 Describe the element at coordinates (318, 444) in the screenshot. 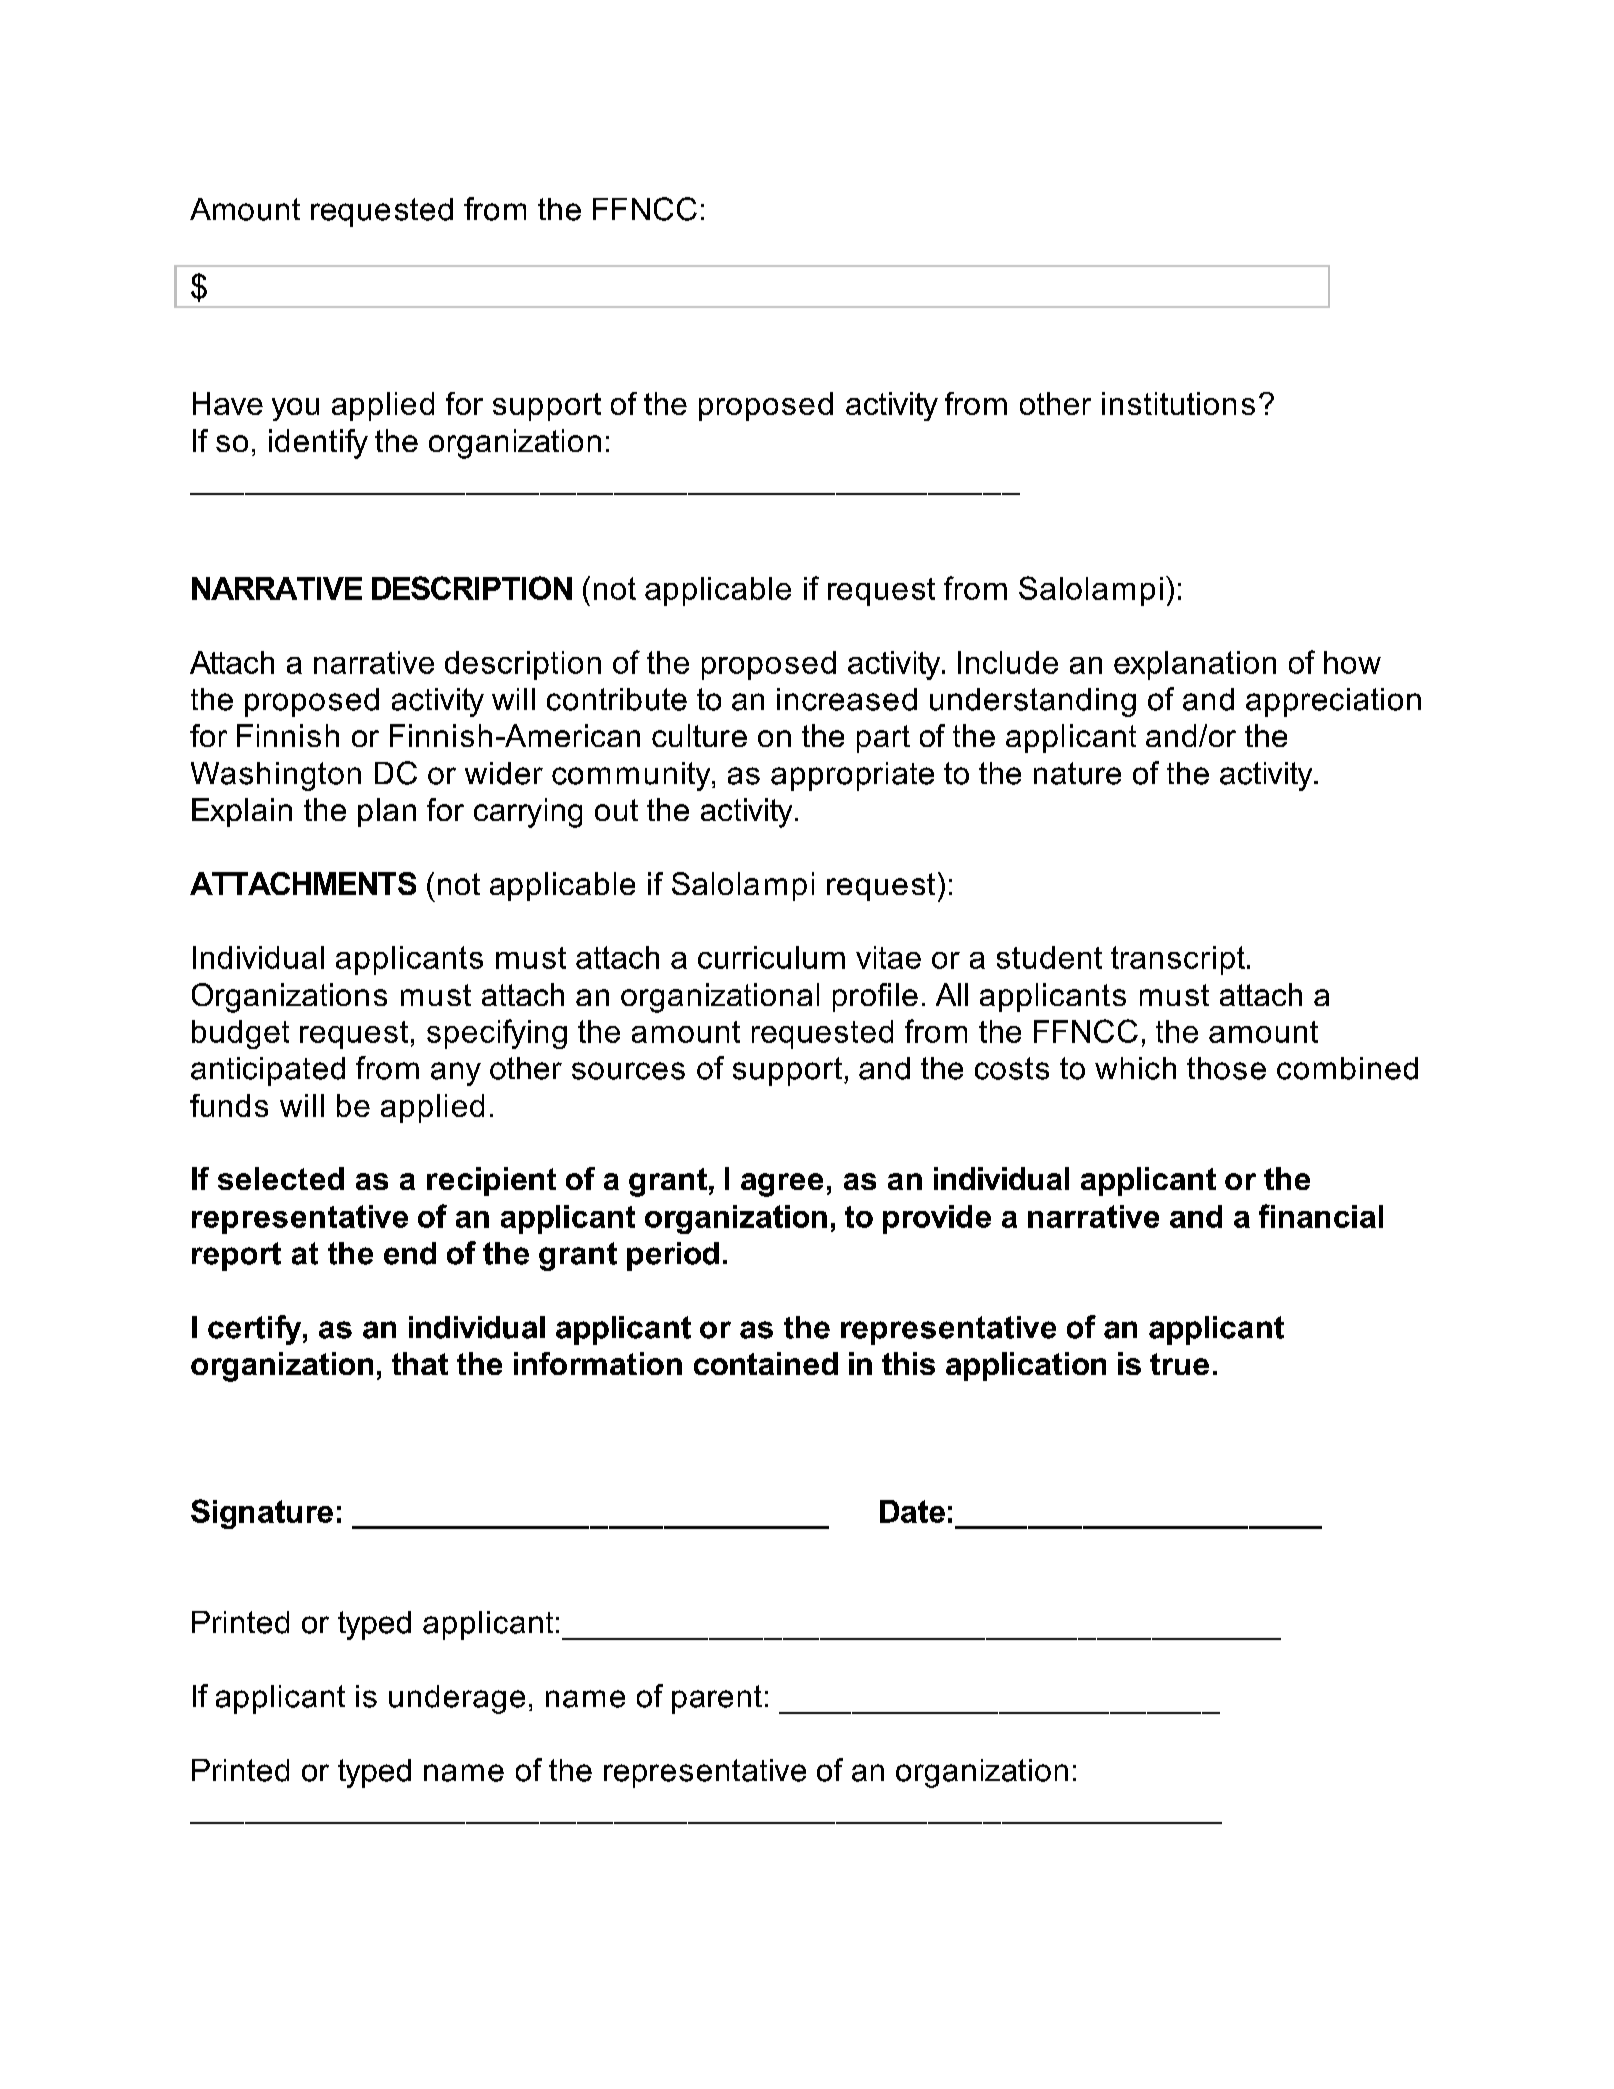

I see `identify` at that location.
